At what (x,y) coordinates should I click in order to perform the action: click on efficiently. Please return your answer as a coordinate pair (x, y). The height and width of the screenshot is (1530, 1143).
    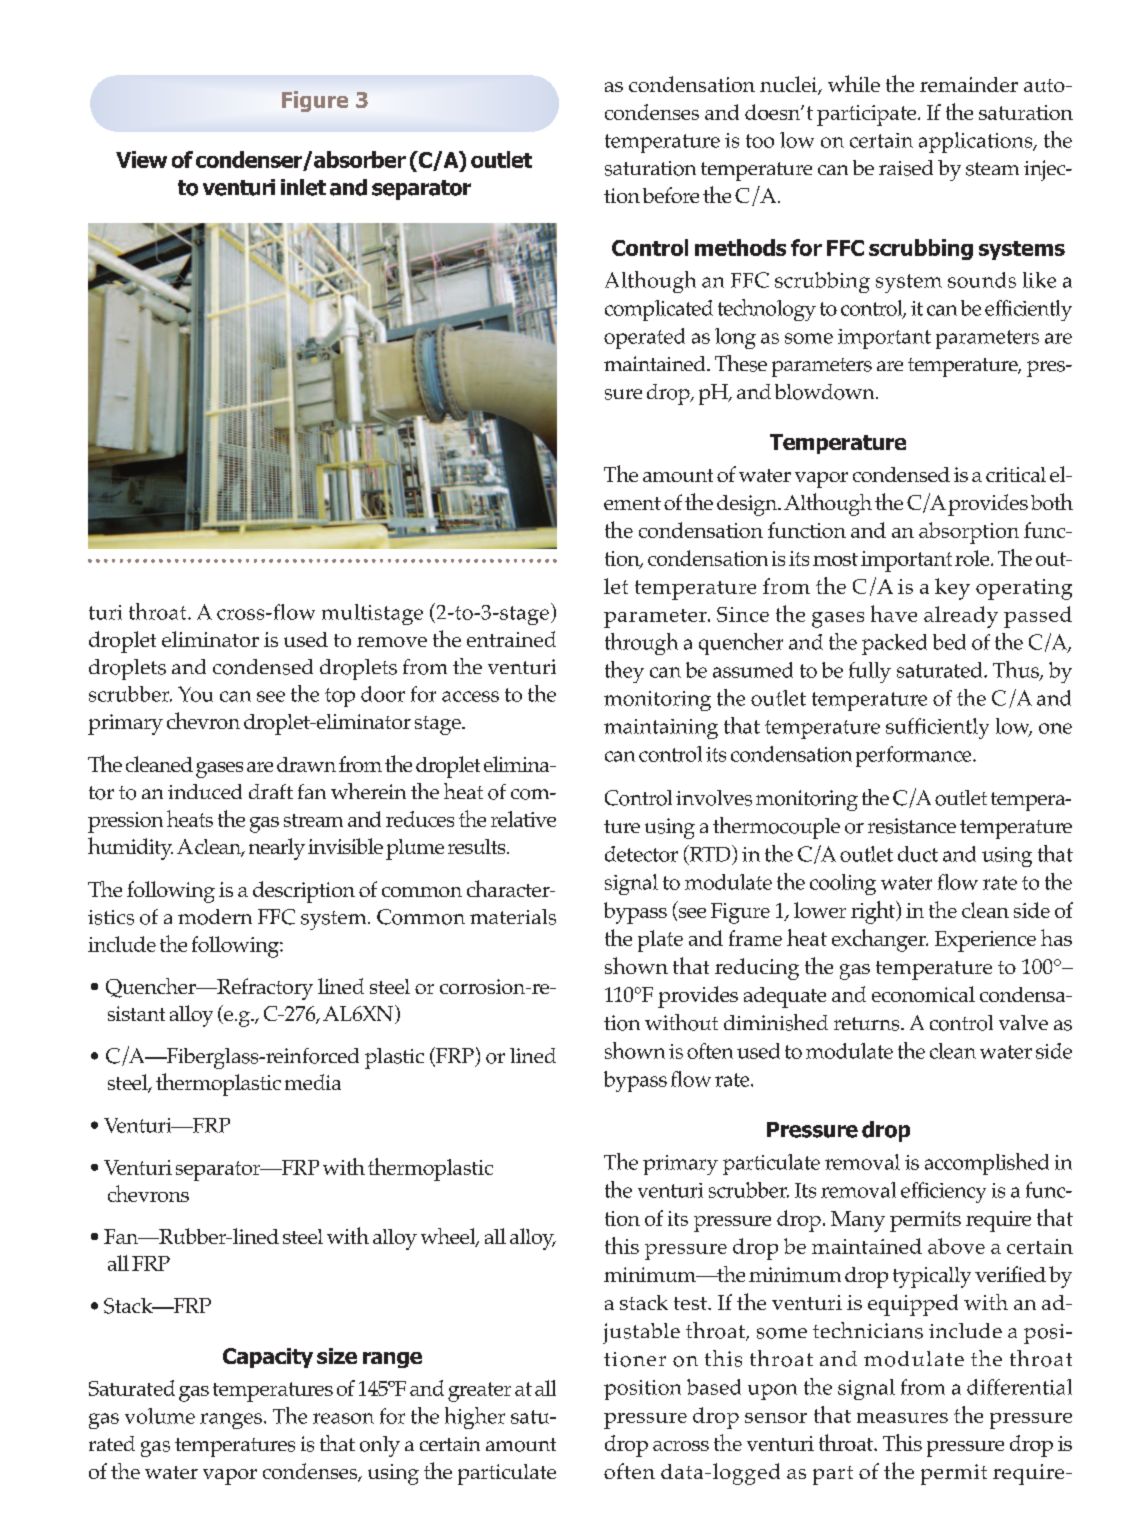
    Looking at the image, I should click on (1028, 310).
